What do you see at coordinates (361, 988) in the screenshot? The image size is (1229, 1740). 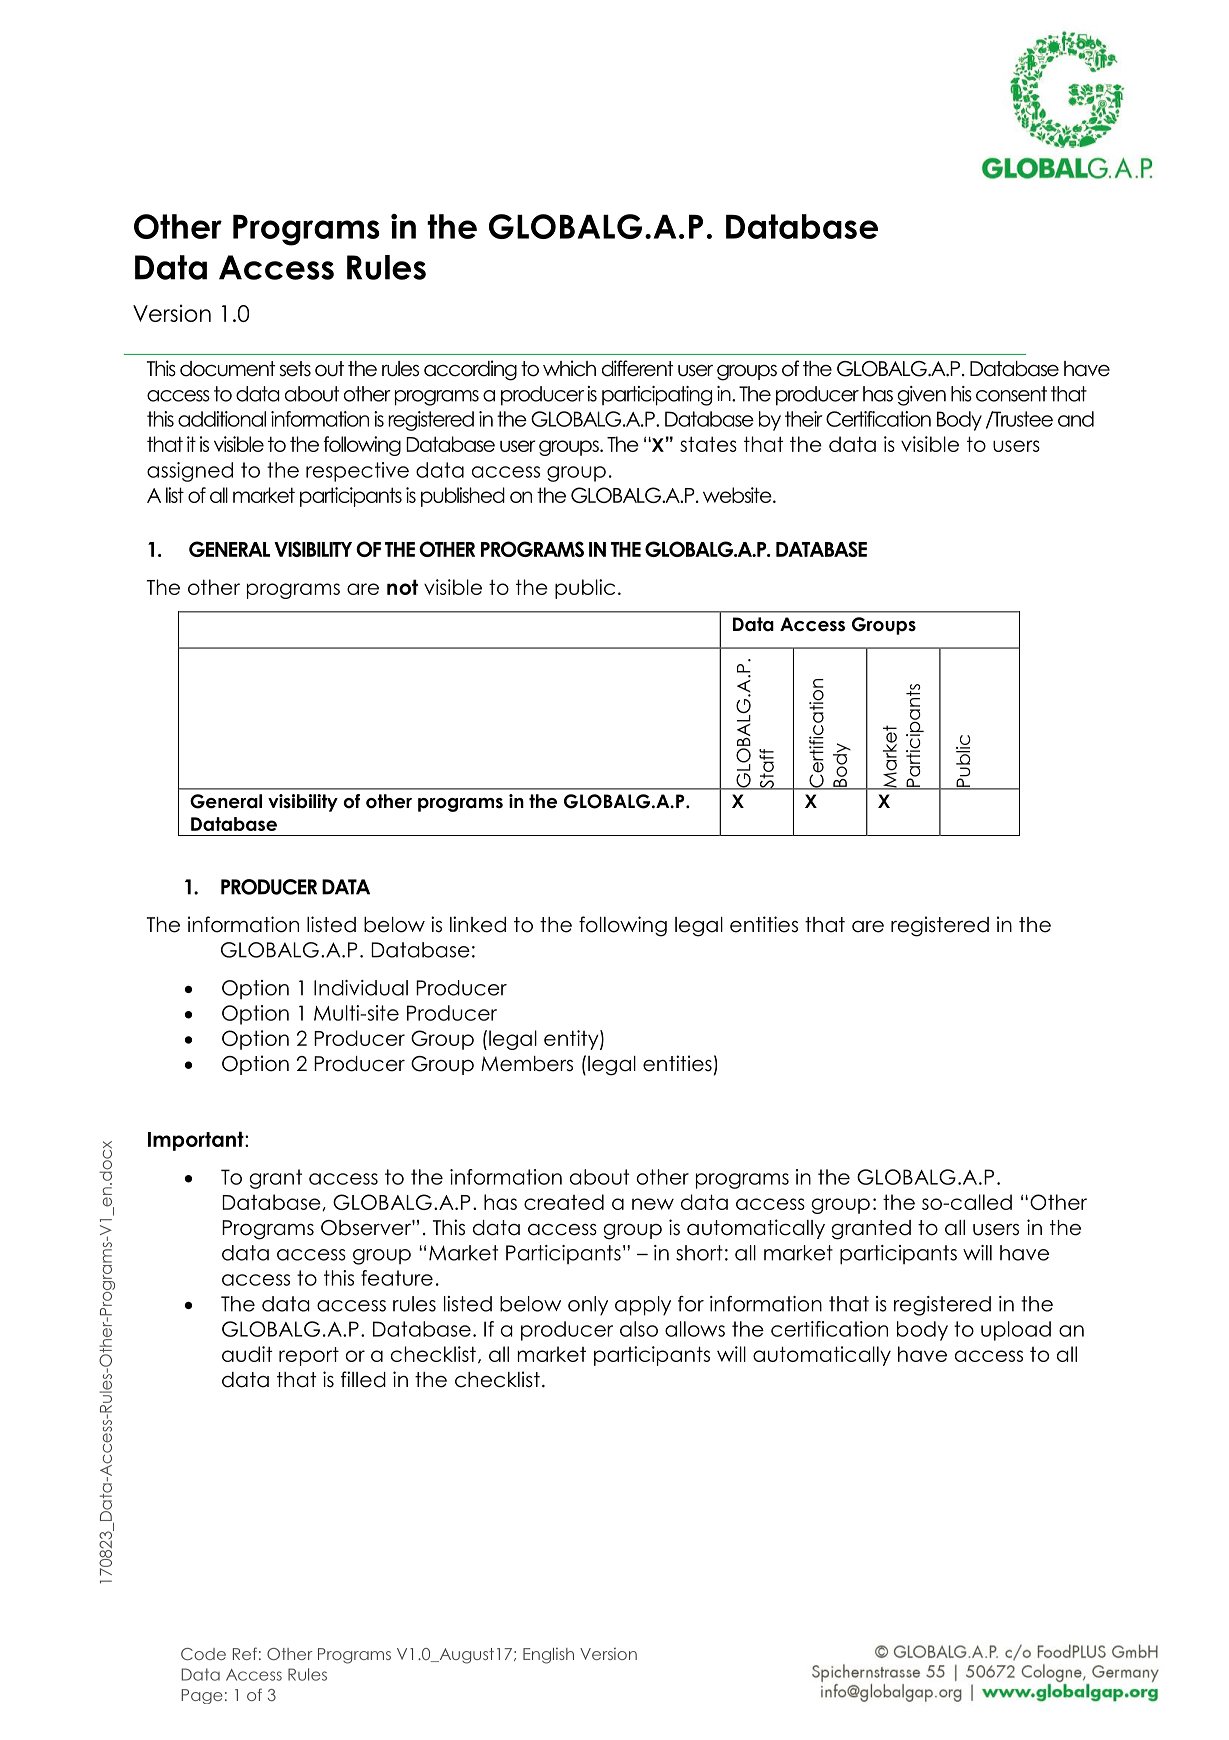 I see `Individual` at bounding box center [361, 988].
